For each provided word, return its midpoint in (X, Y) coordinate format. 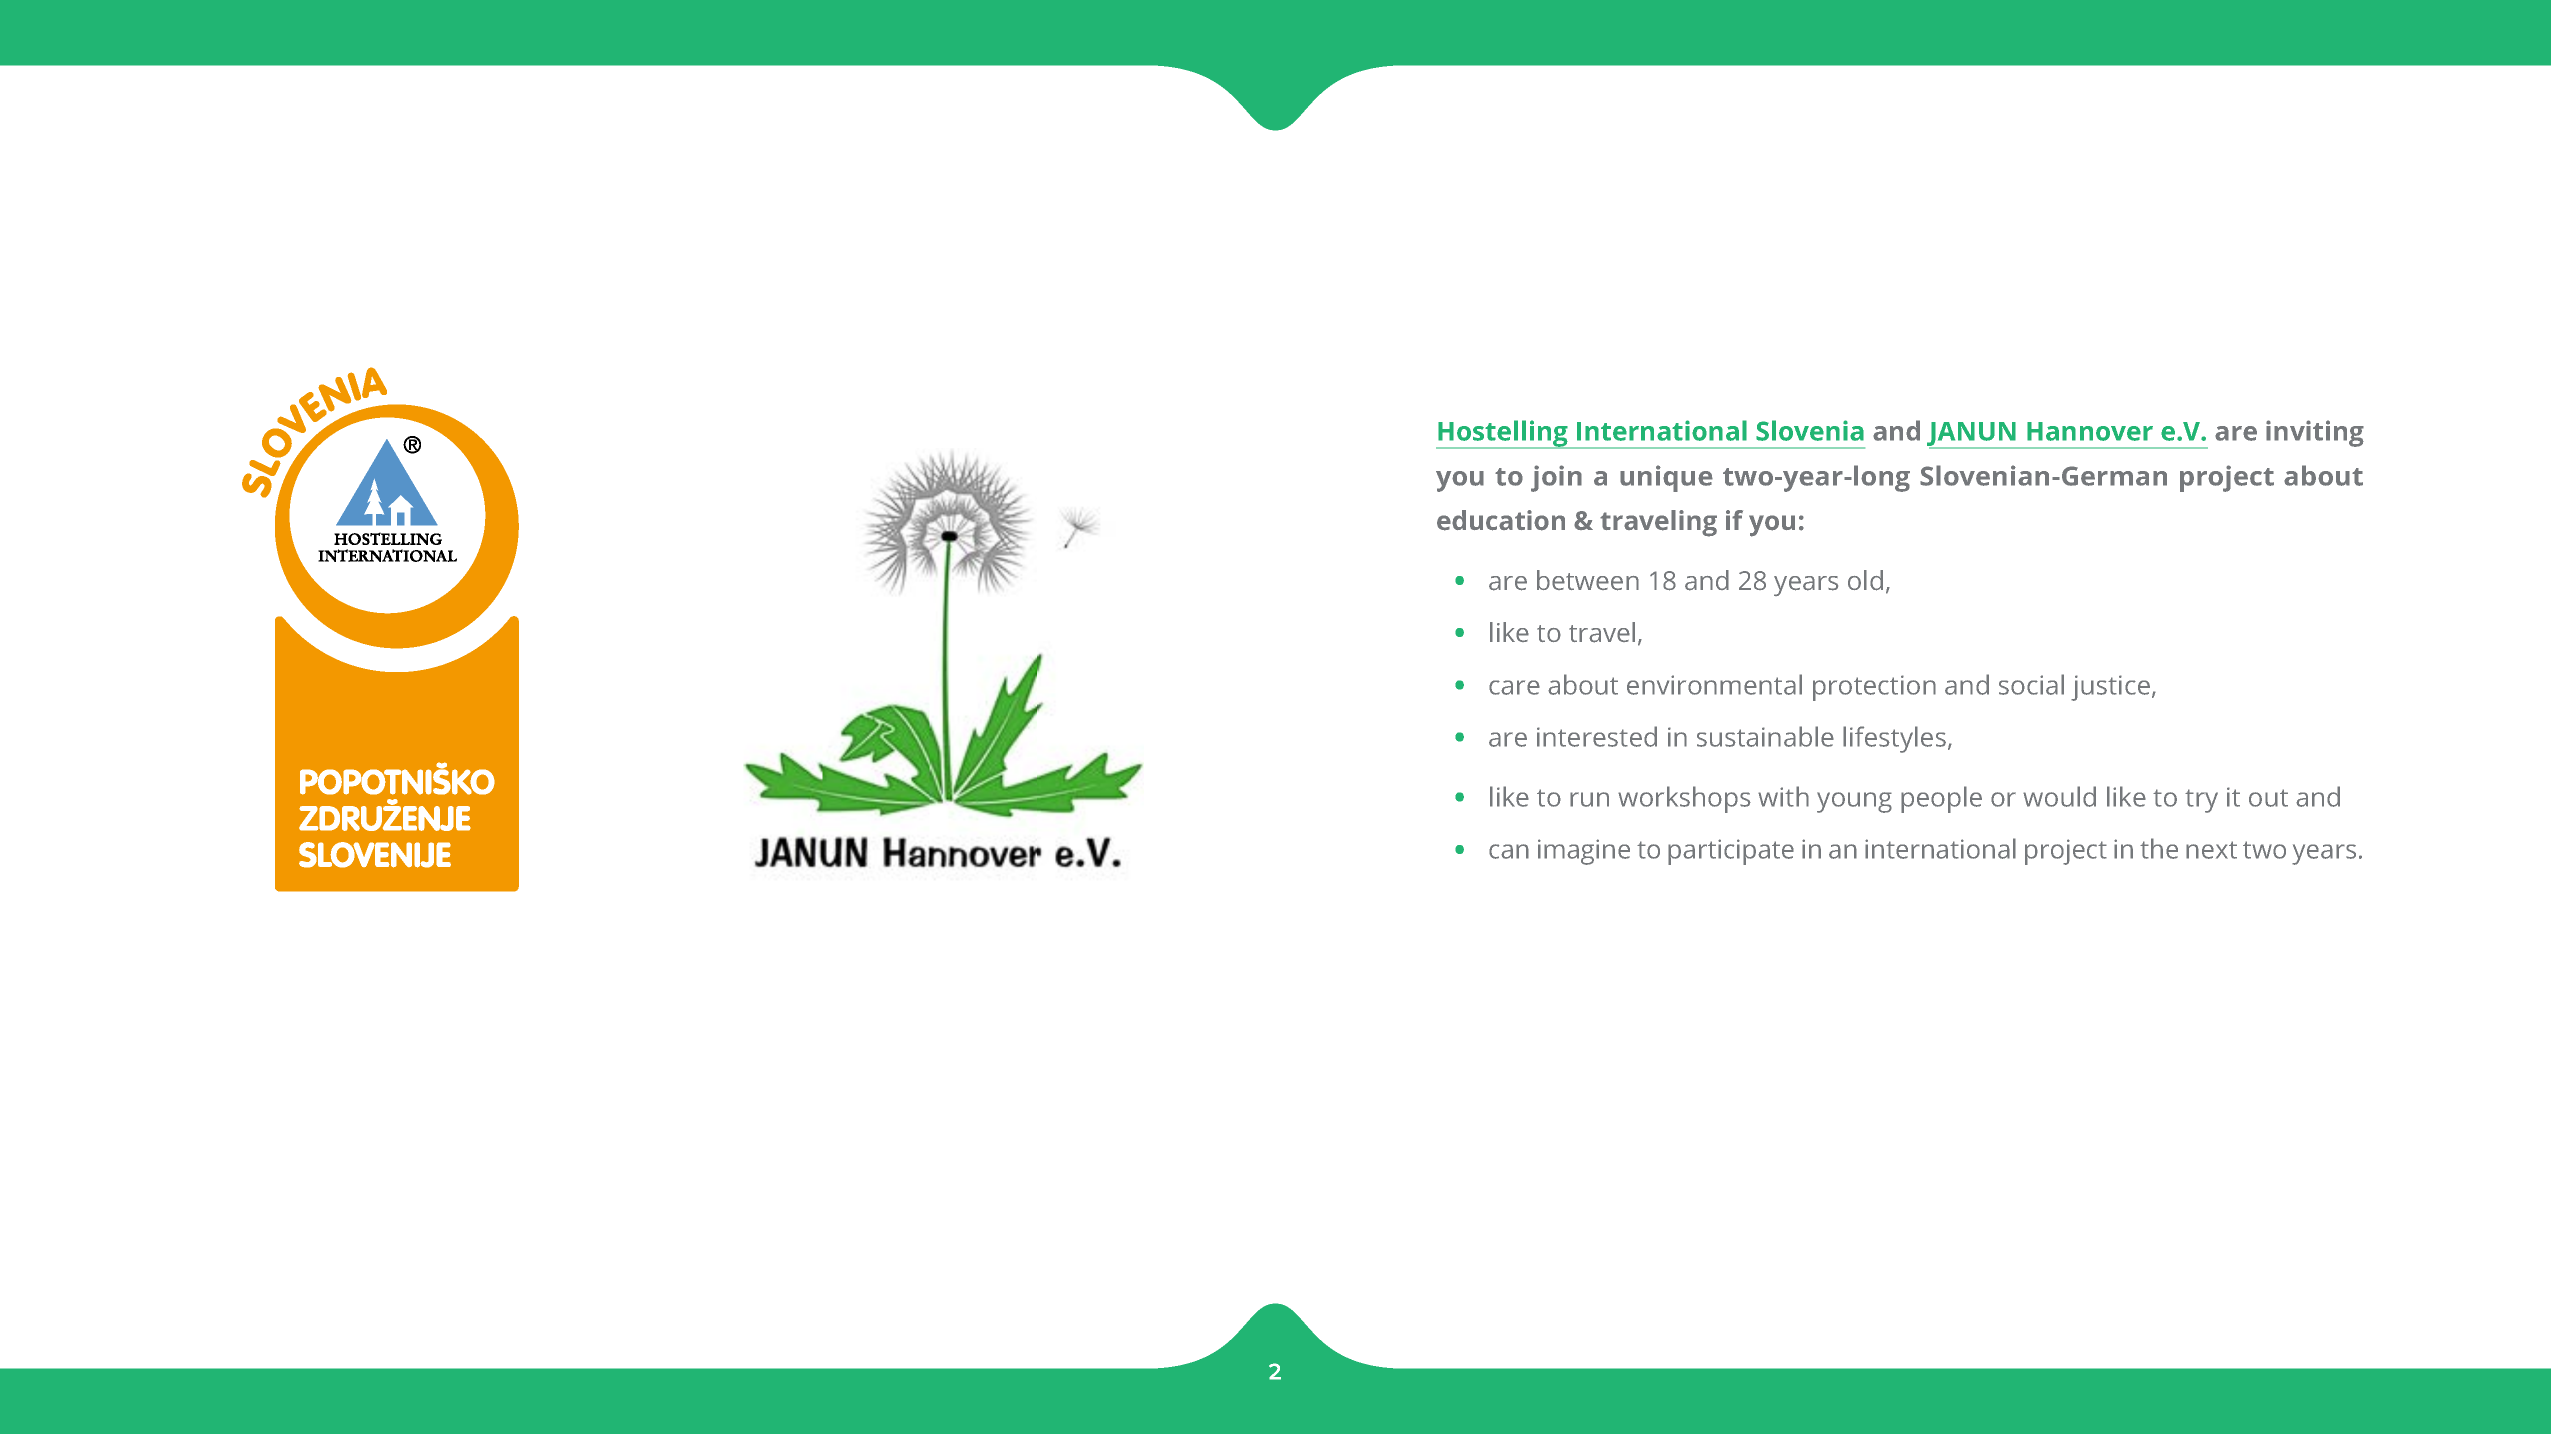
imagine (1584, 852)
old (1865, 580)
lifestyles (1894, 739)
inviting (2315, 433)
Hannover (2090, 431)
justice (2110, 688)
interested (1597, 736)
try (2201, 801)
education (1501, 520)
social (2031, 684)
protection (1874, 688)
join (1556, 478)
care (1514, 687)
